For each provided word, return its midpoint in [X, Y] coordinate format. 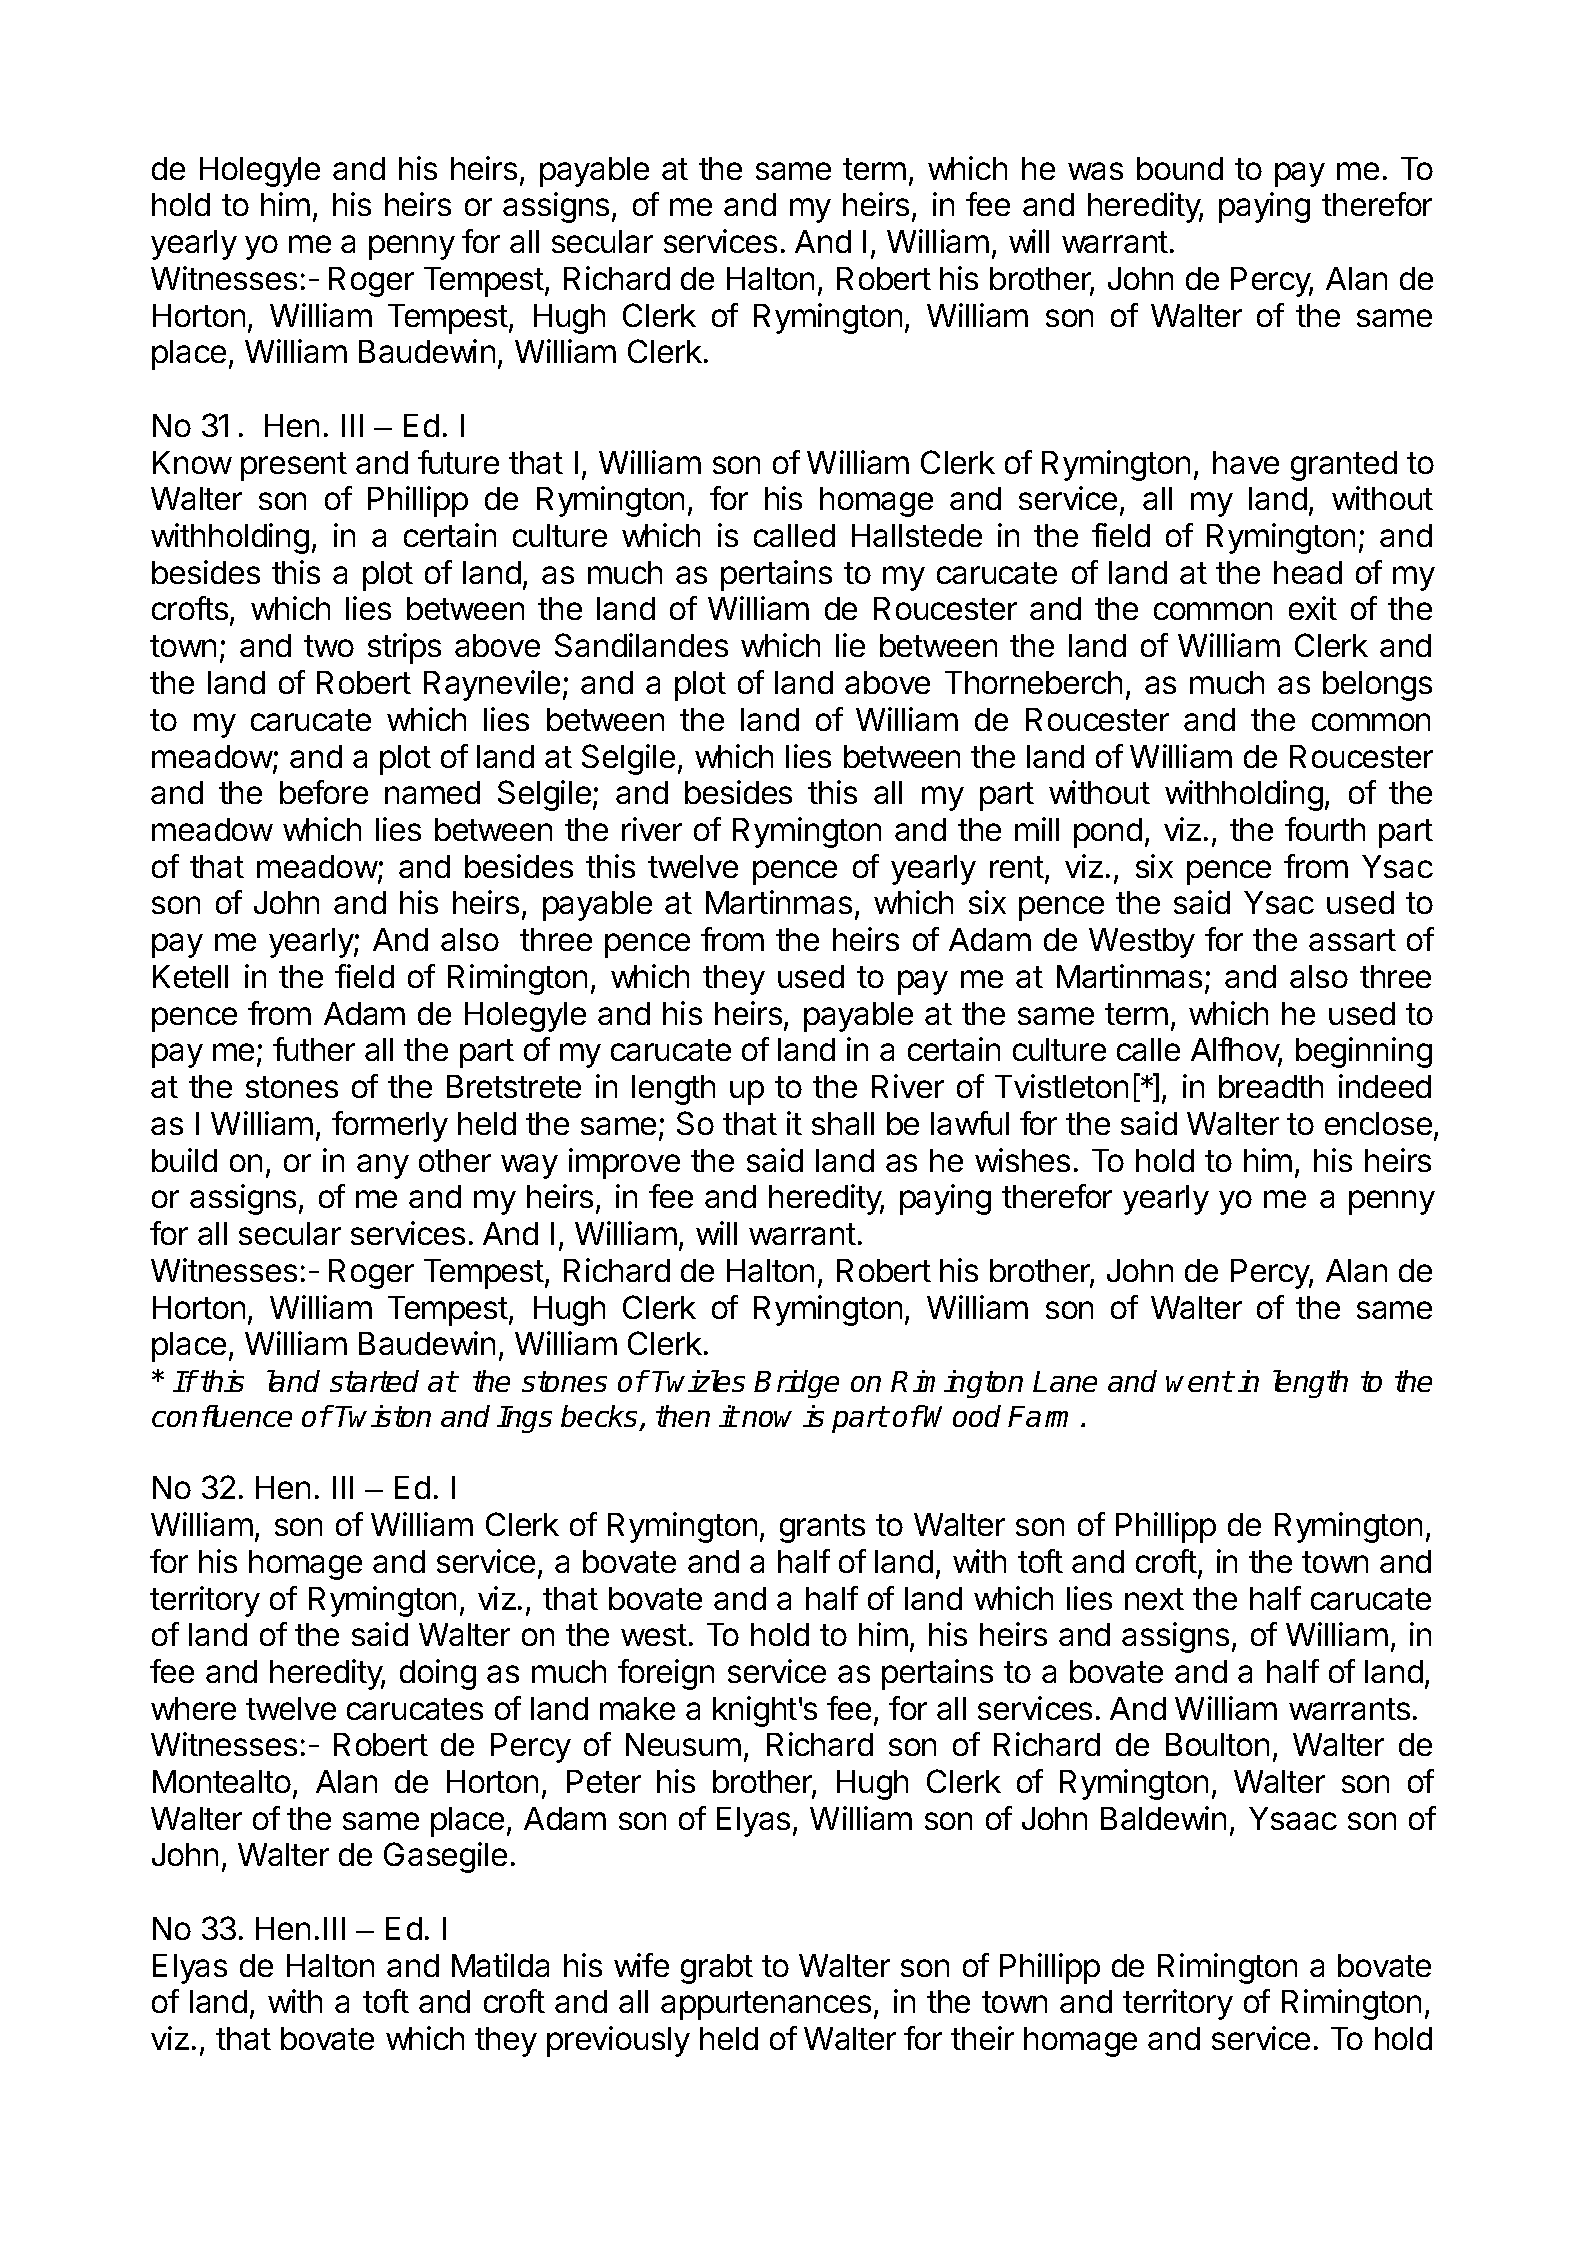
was [1095, 171]
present [294, 466]
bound [1180, 168]
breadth [1271, 1086]
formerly [390, 1126]
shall [843, 1123]
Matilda [500, 1965]
